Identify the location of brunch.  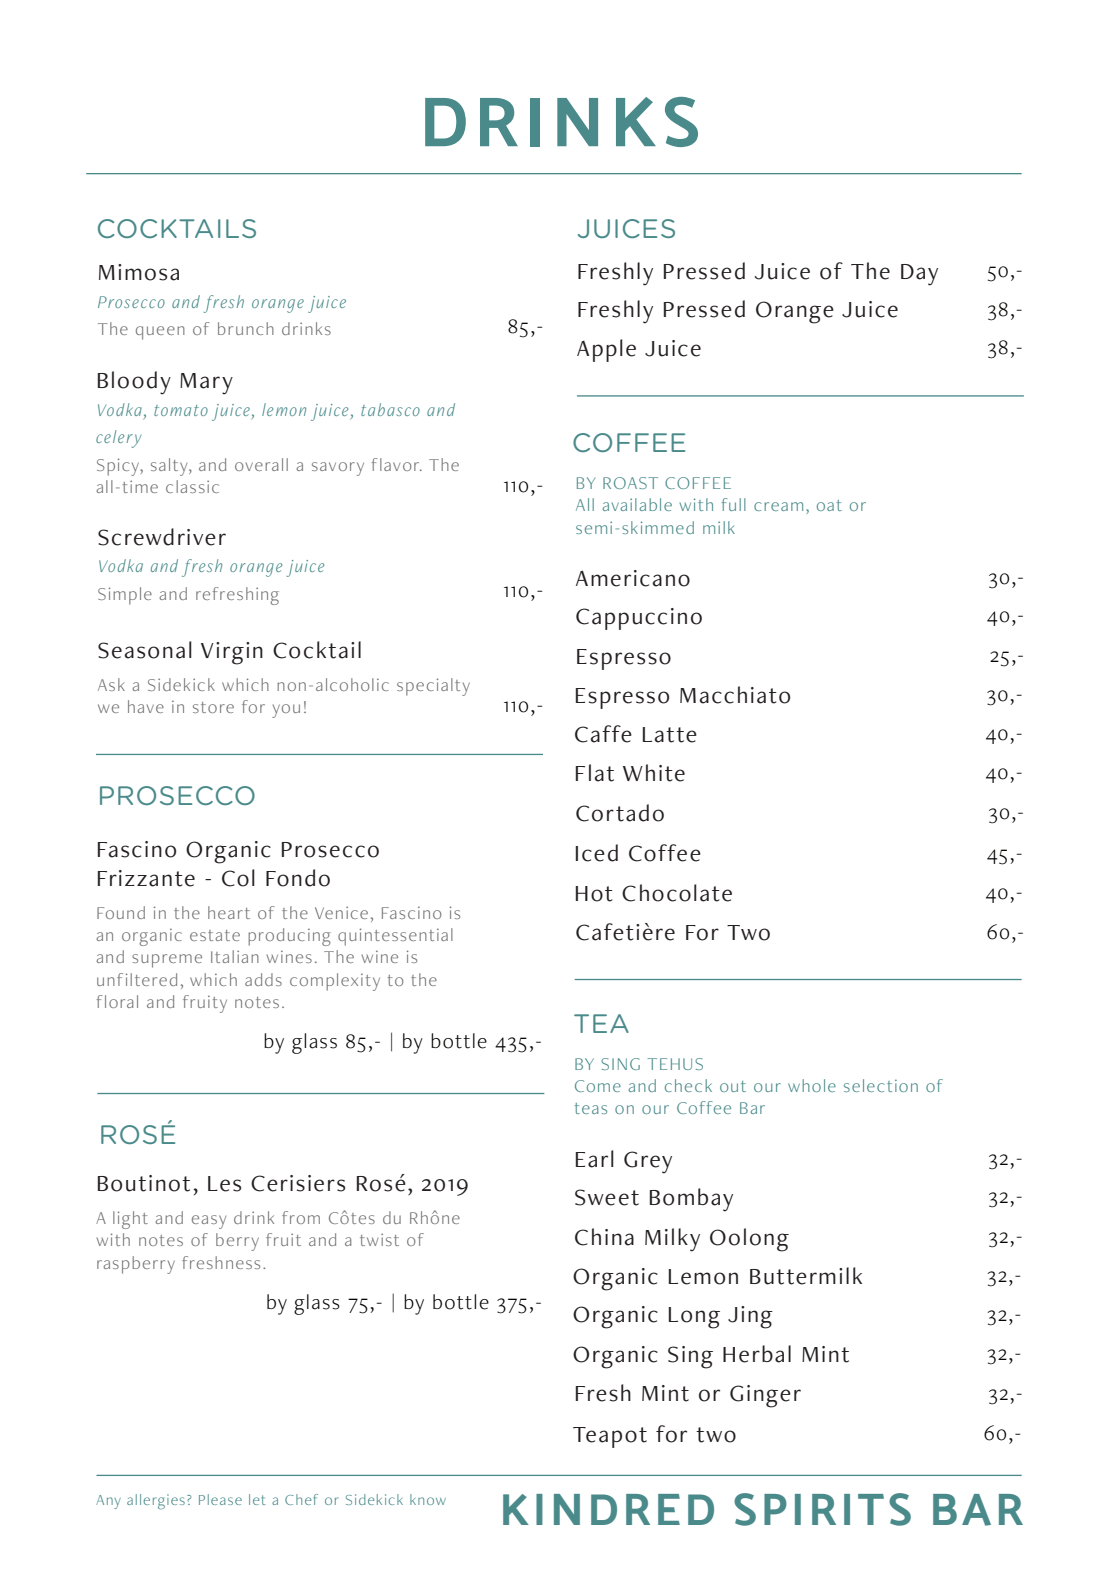
(246, 328).
